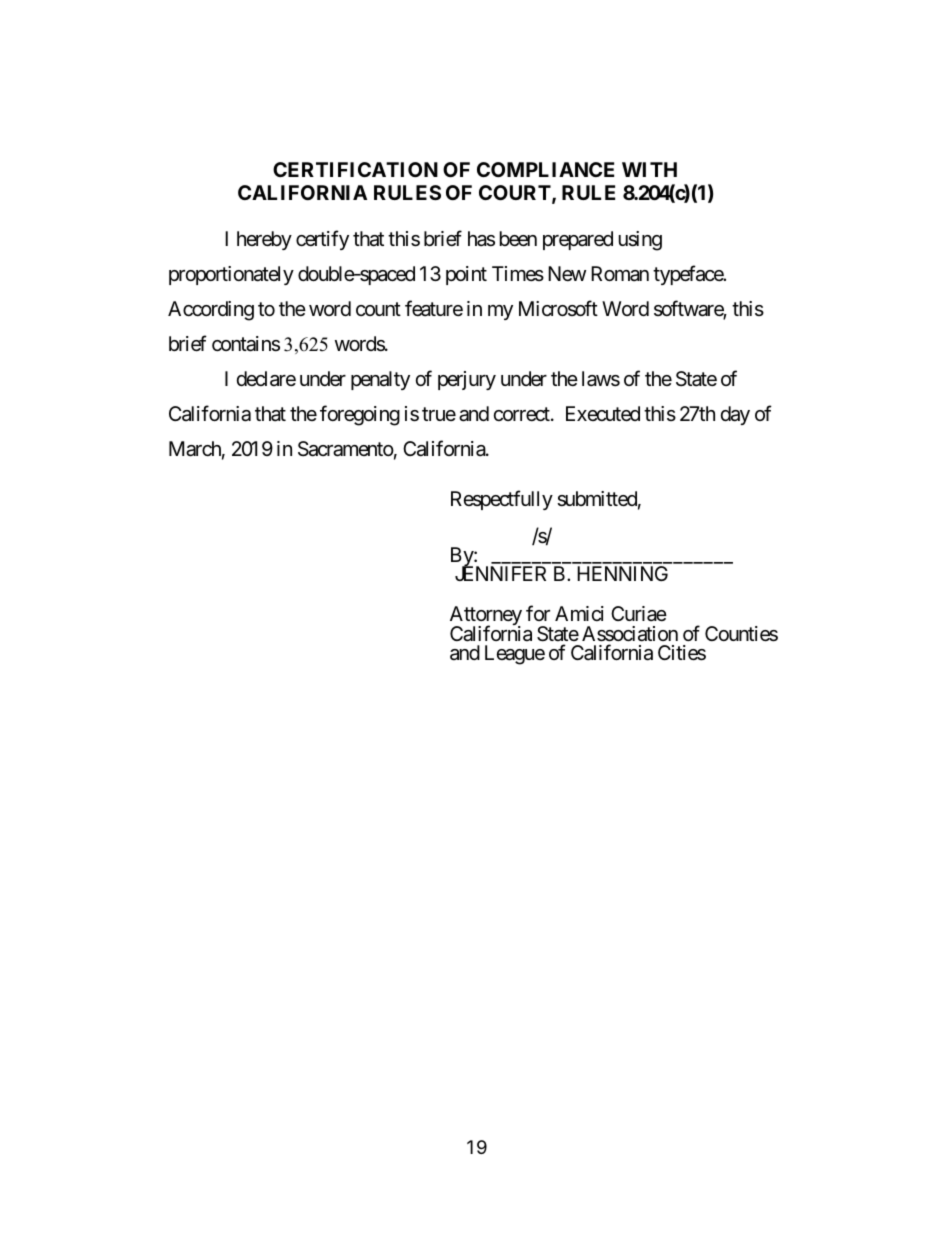 The image size is (952, 1233). I want to click on Attorney, so click(486, 617).
